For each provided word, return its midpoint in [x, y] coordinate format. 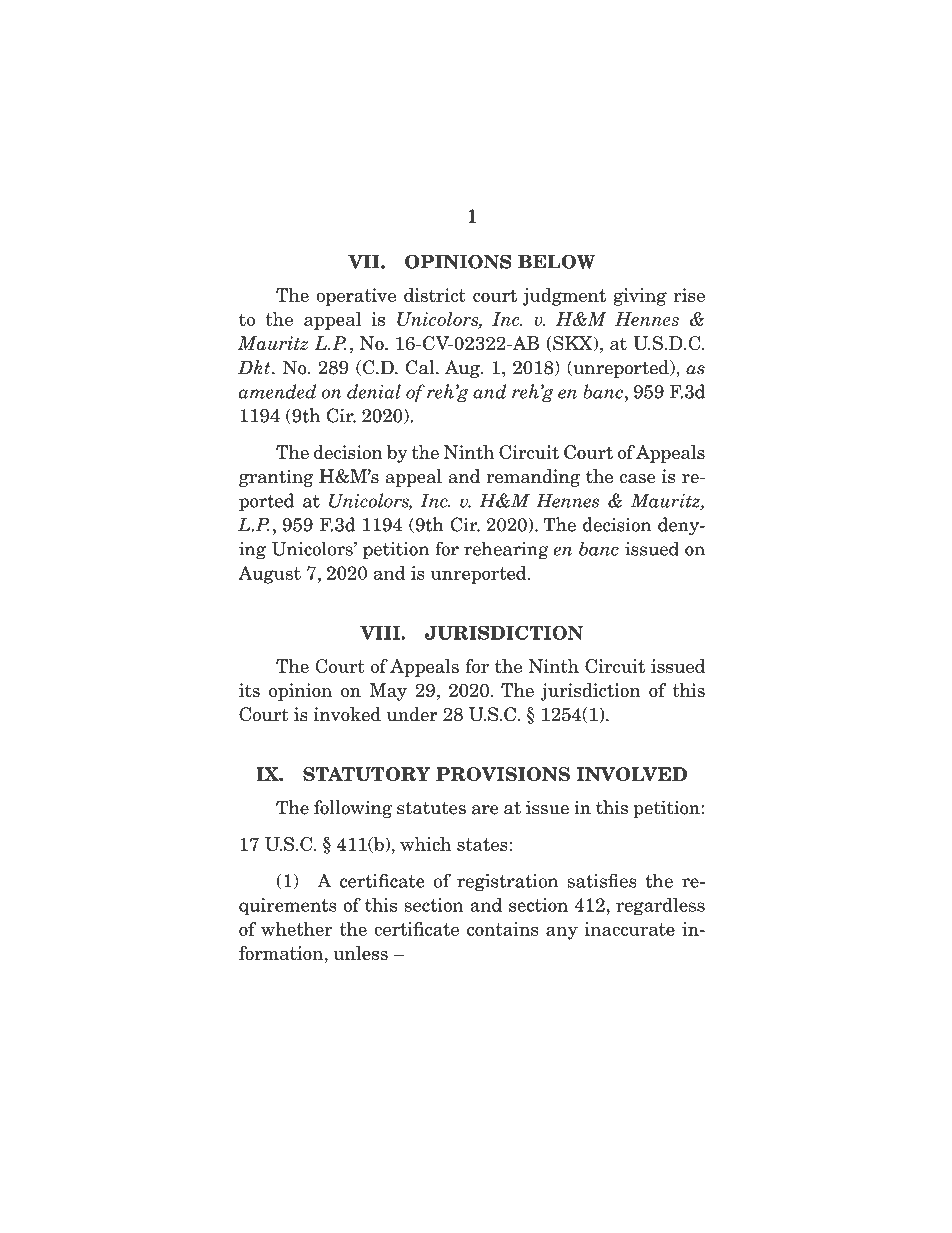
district [435, 295]
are [485, 810]
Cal [421, 367]
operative [356, 297]
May [388, 692]
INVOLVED [632, 774]
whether [297, 929]
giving [640, 297]
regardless [660, 906]
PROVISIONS [503, 774]
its [249, 690]
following [353, 809]
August [269, 575]
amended [277, 391]
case [638, 479]
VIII [381, 633]
